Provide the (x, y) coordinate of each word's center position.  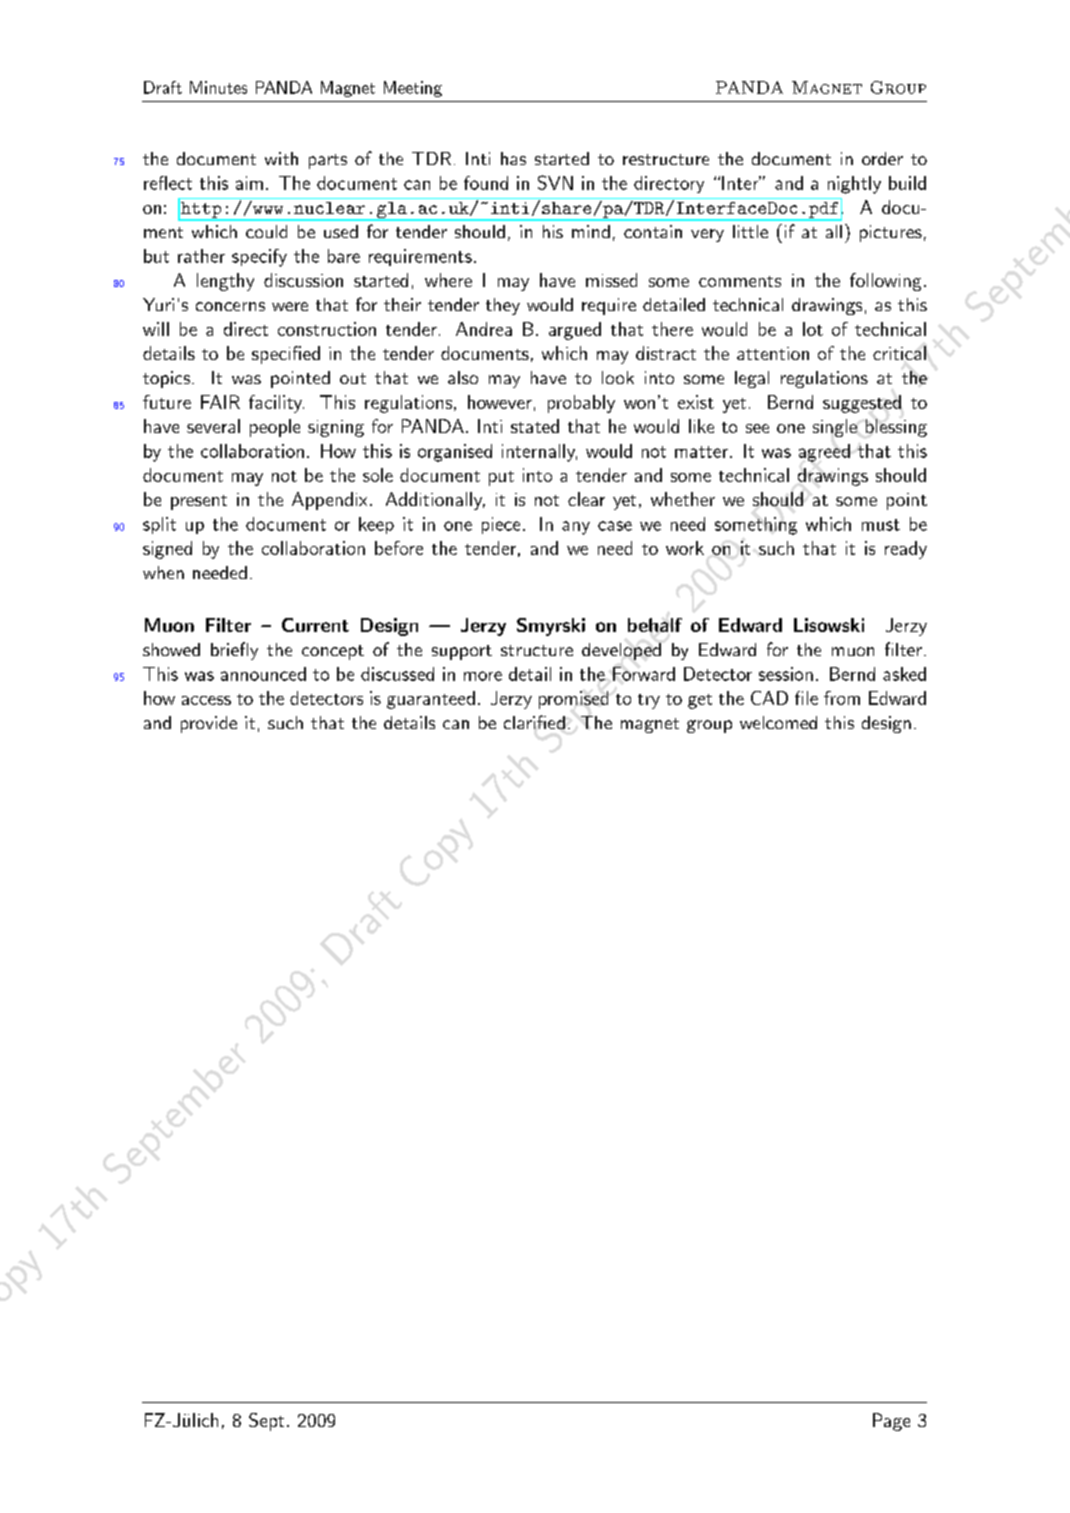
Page (891, 1422)
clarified (534, 722)
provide (209, 724)
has (513, 158)
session (786, 674)
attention (773, 353)
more (483, 676)
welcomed (778, 722)
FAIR (220, 402)
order (882, 158)
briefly (234, 651)
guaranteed (431, 700)
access (206, 700)
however (500, 402)
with (281, 158)
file (806, 698)
